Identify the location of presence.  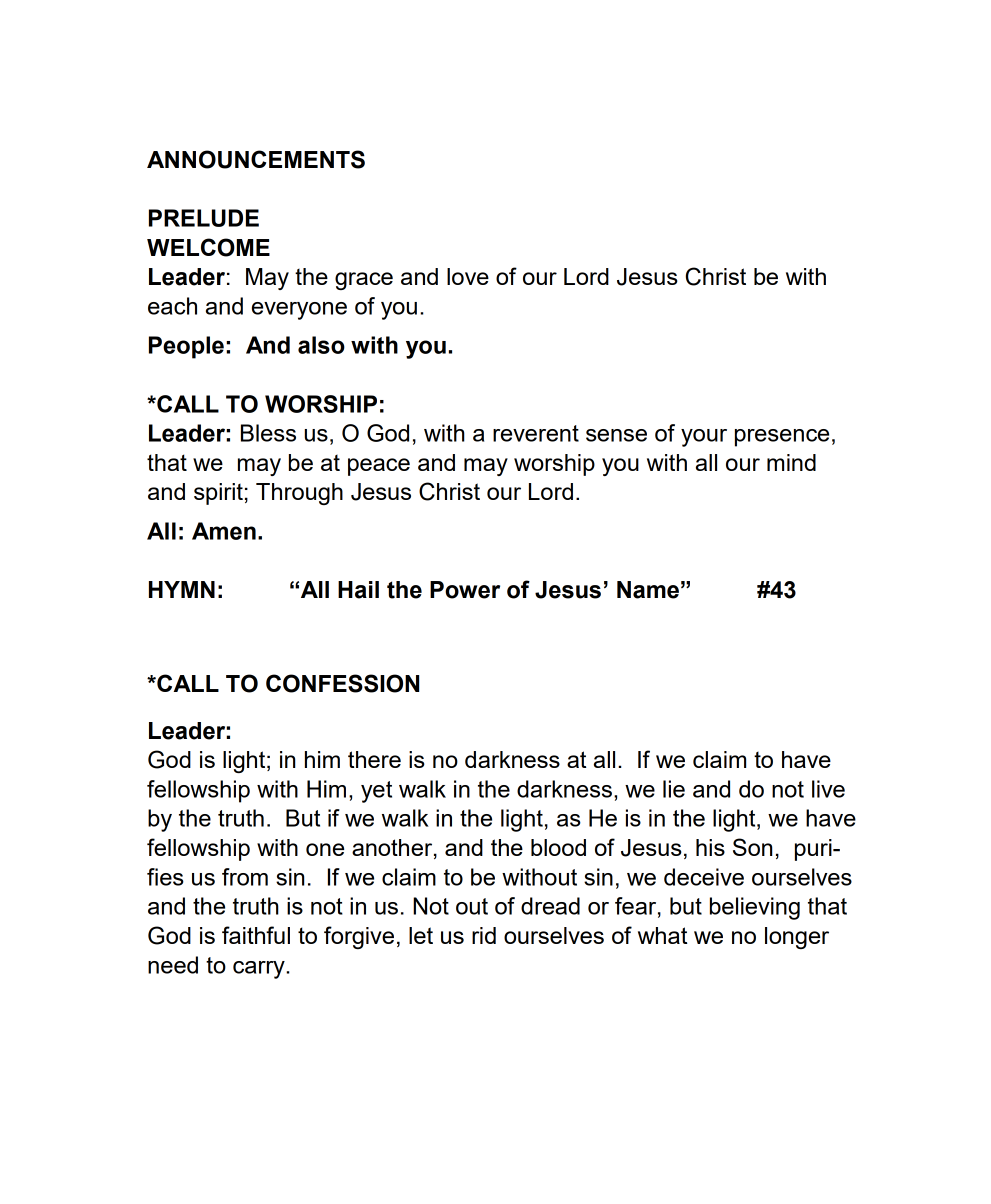
(782, 438).
